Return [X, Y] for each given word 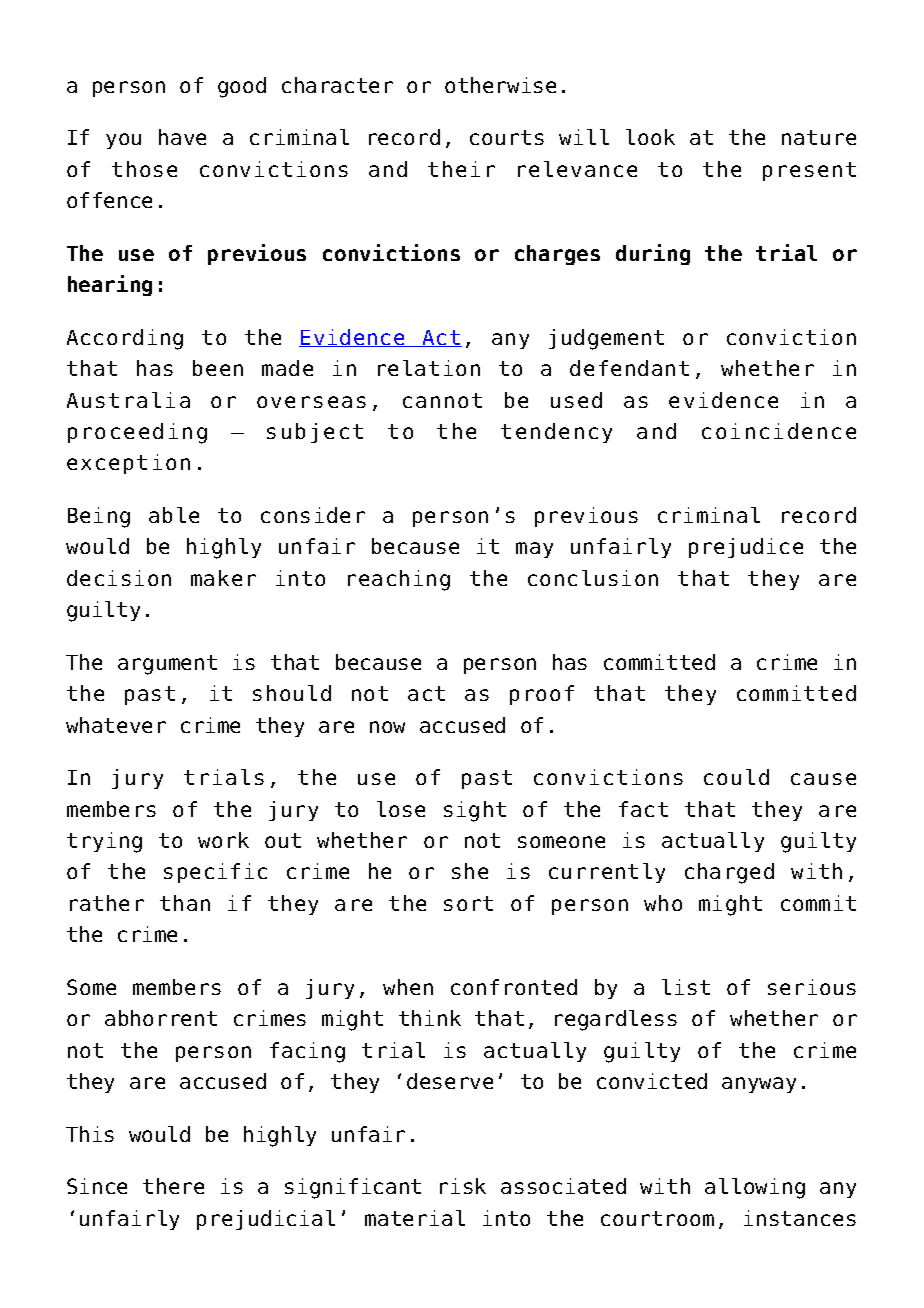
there [173, 1186]
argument [167, 665]
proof [542, 695]
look [650, 137]
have [182, 137]
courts [507, 137]
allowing [755, 1188]
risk [463, 1186]
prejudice [746, 548]
